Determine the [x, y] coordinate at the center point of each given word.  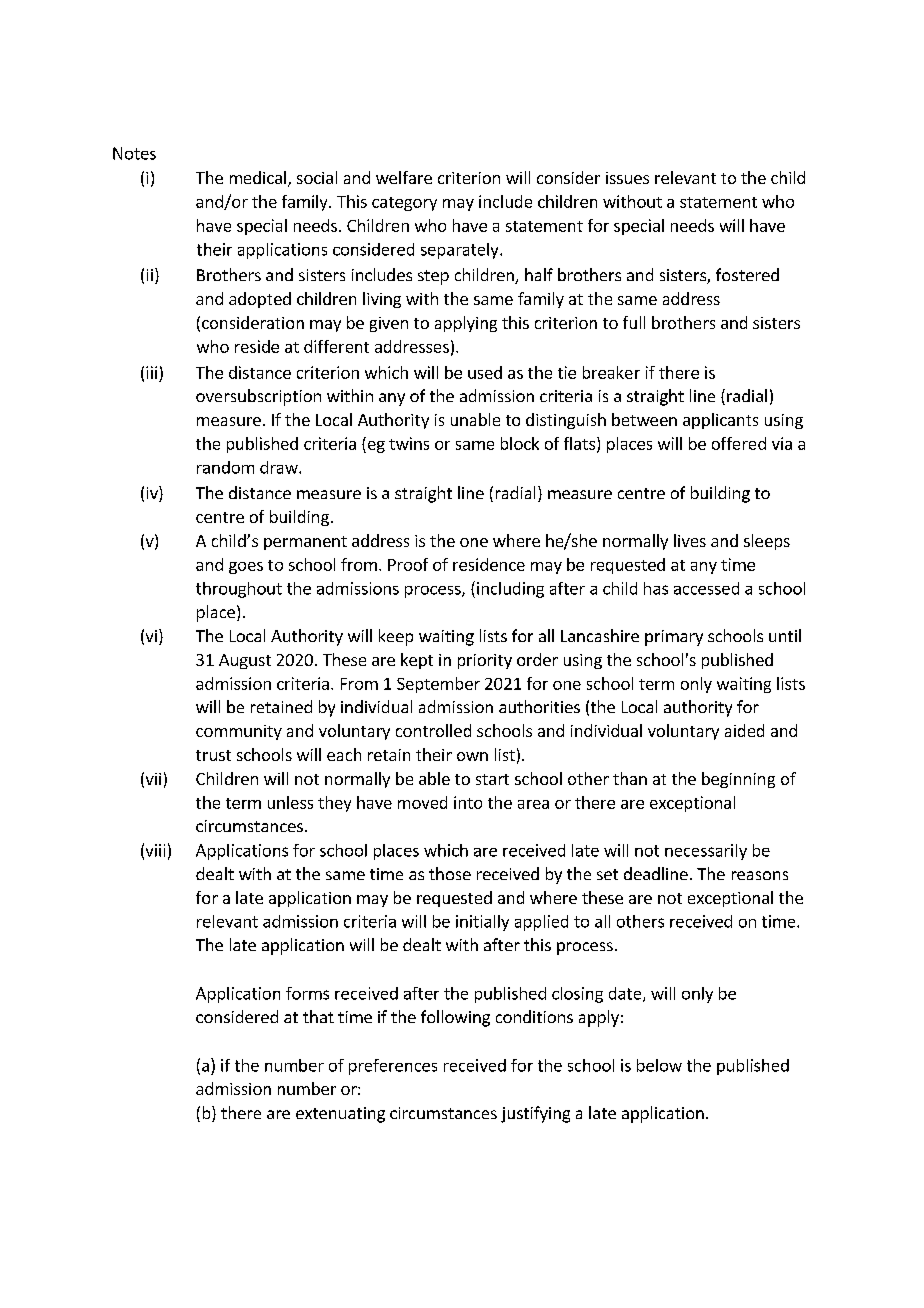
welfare [404, 177]
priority [485, 661]
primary [674, 638]
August [245, 661]
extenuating [340, 1115]
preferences [393, 1067]
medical [258, 177]
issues [627, 178]
